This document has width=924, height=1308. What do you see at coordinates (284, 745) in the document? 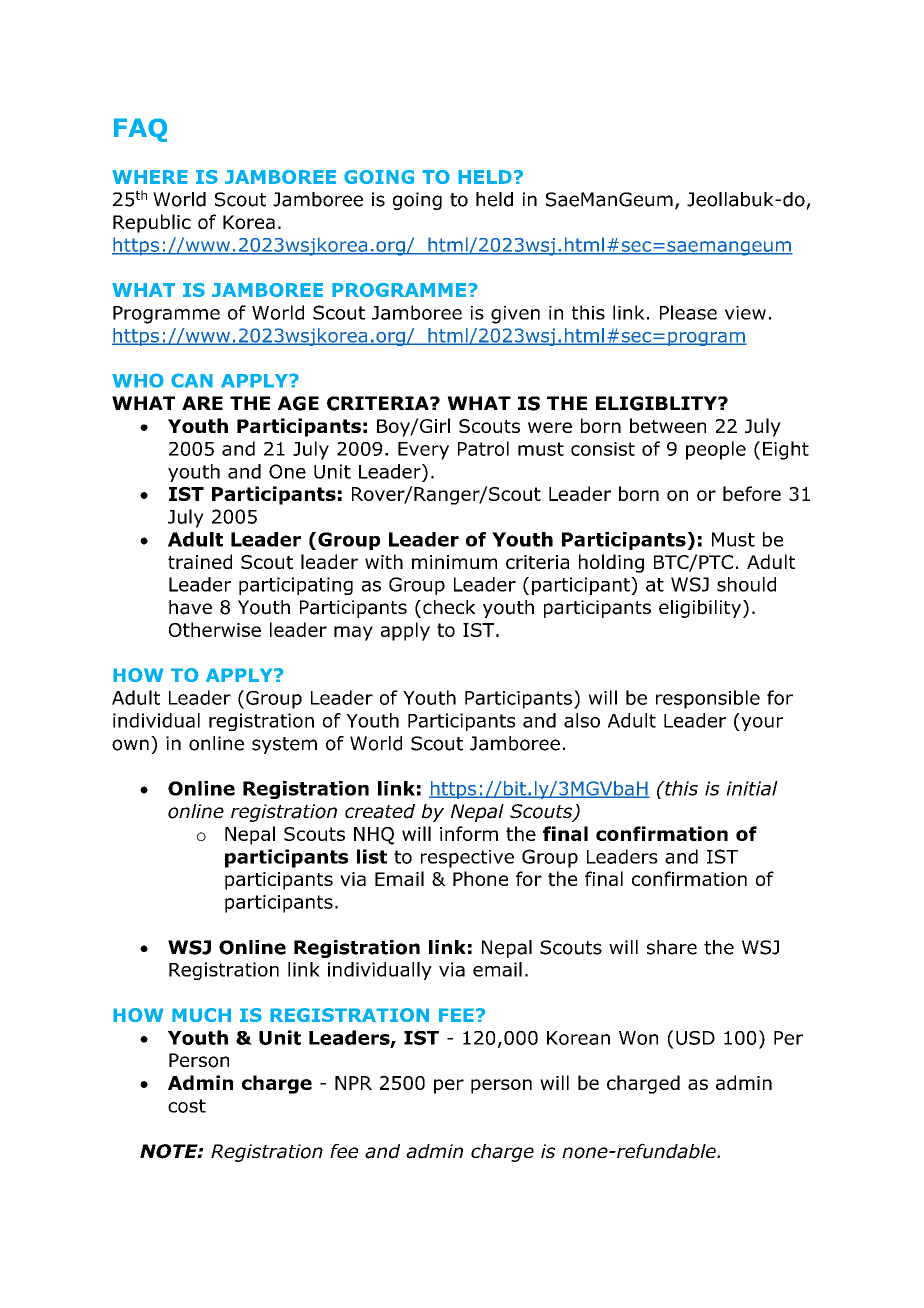
I see `system` at bounding box center [284, 745].
